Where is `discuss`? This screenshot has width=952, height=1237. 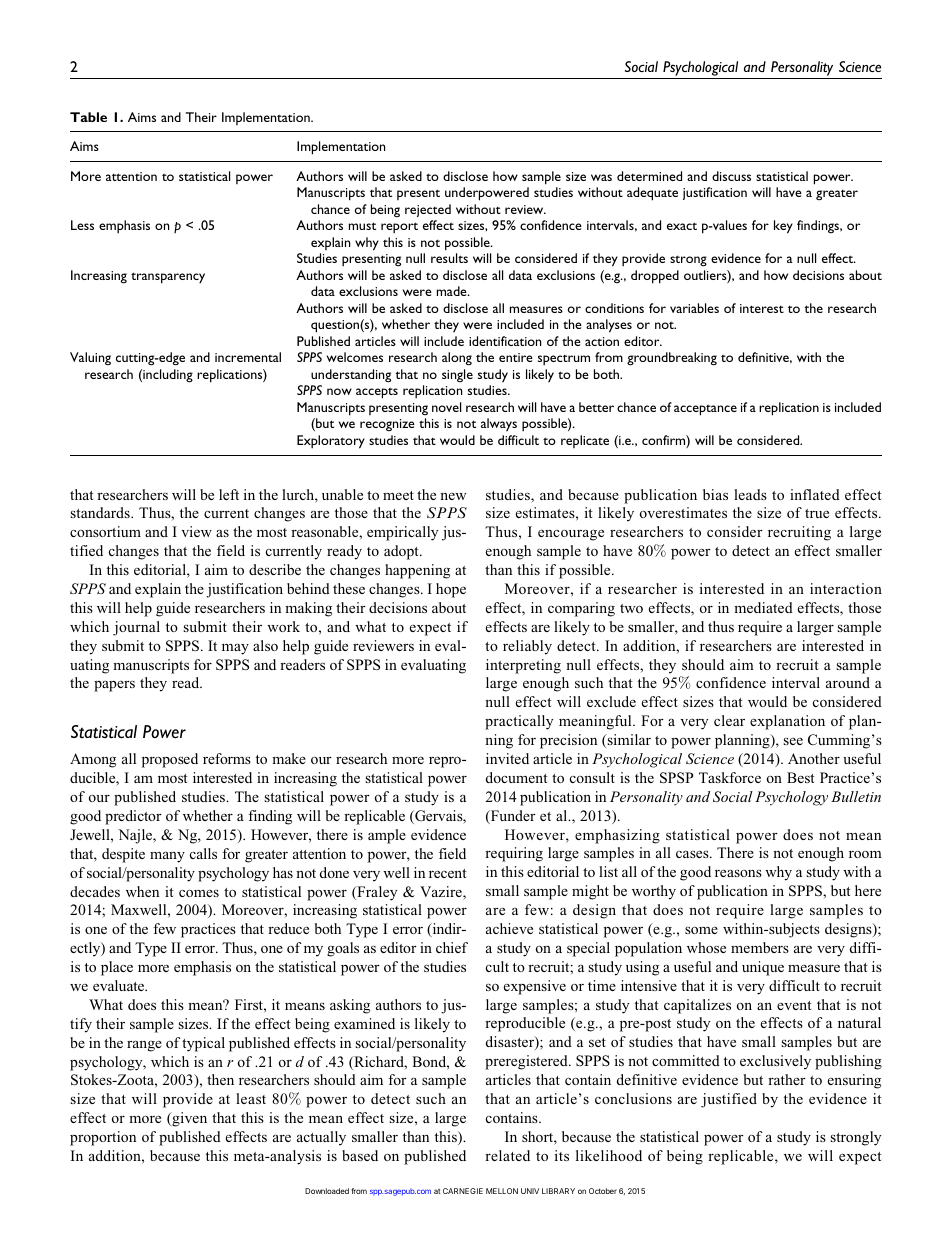
discuss is located at coordinates (731, 176).
